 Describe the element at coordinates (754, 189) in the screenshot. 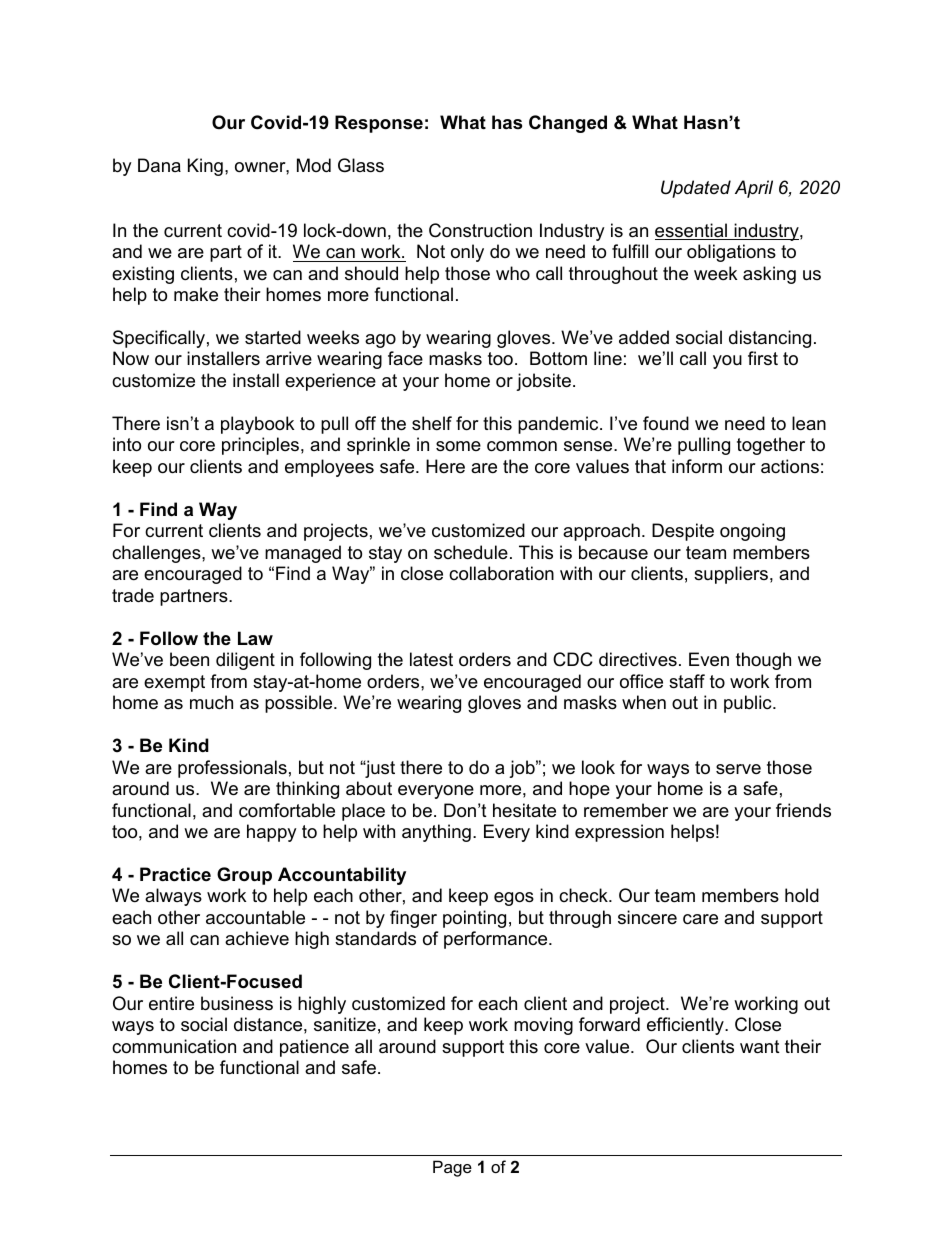

I see `April` at that location.
